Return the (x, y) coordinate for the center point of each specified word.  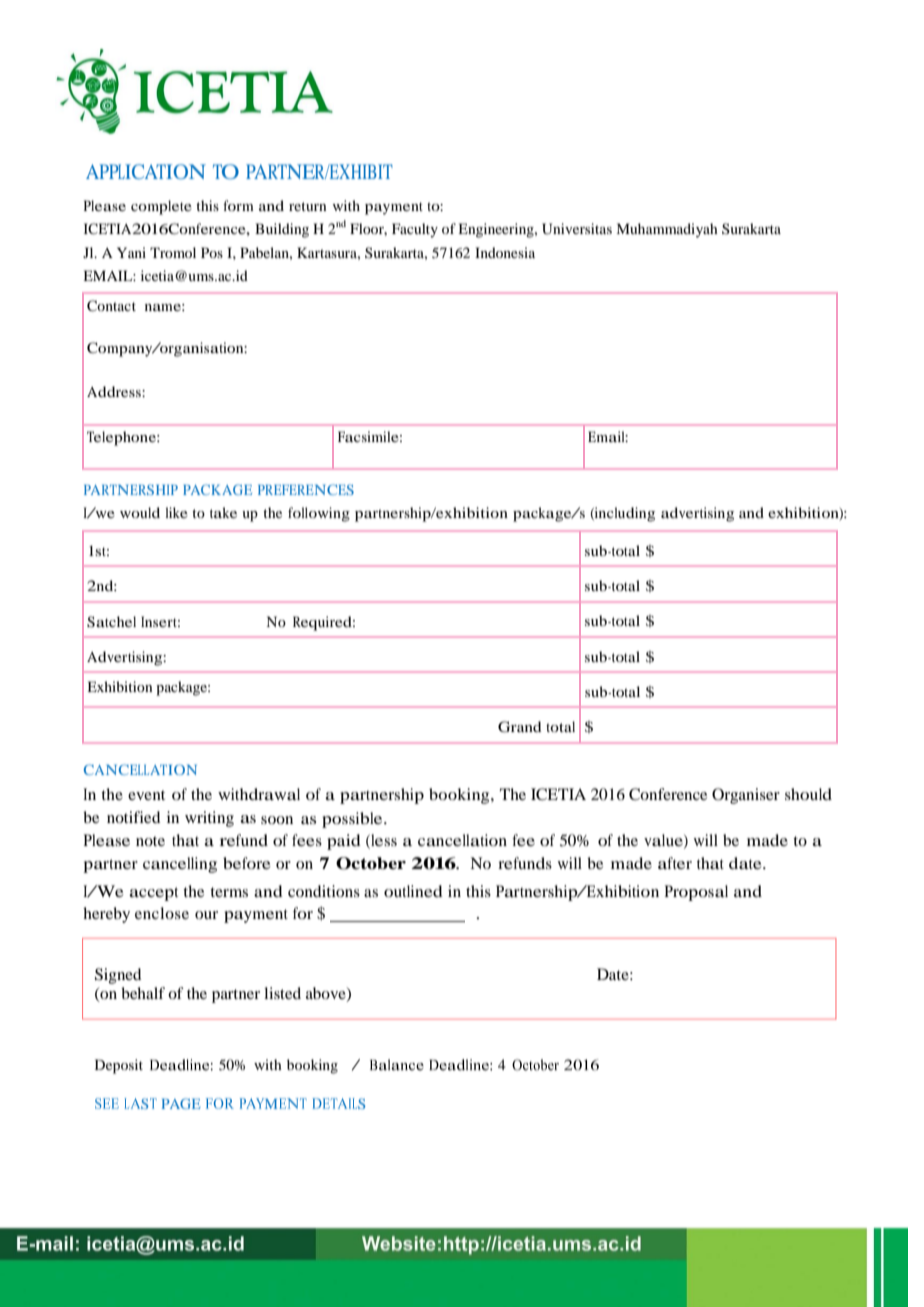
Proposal (696, 893)
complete (161, 207)
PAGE (181, 1103)
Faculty (415, 230)
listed (282, 993)
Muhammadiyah (667, 230)
